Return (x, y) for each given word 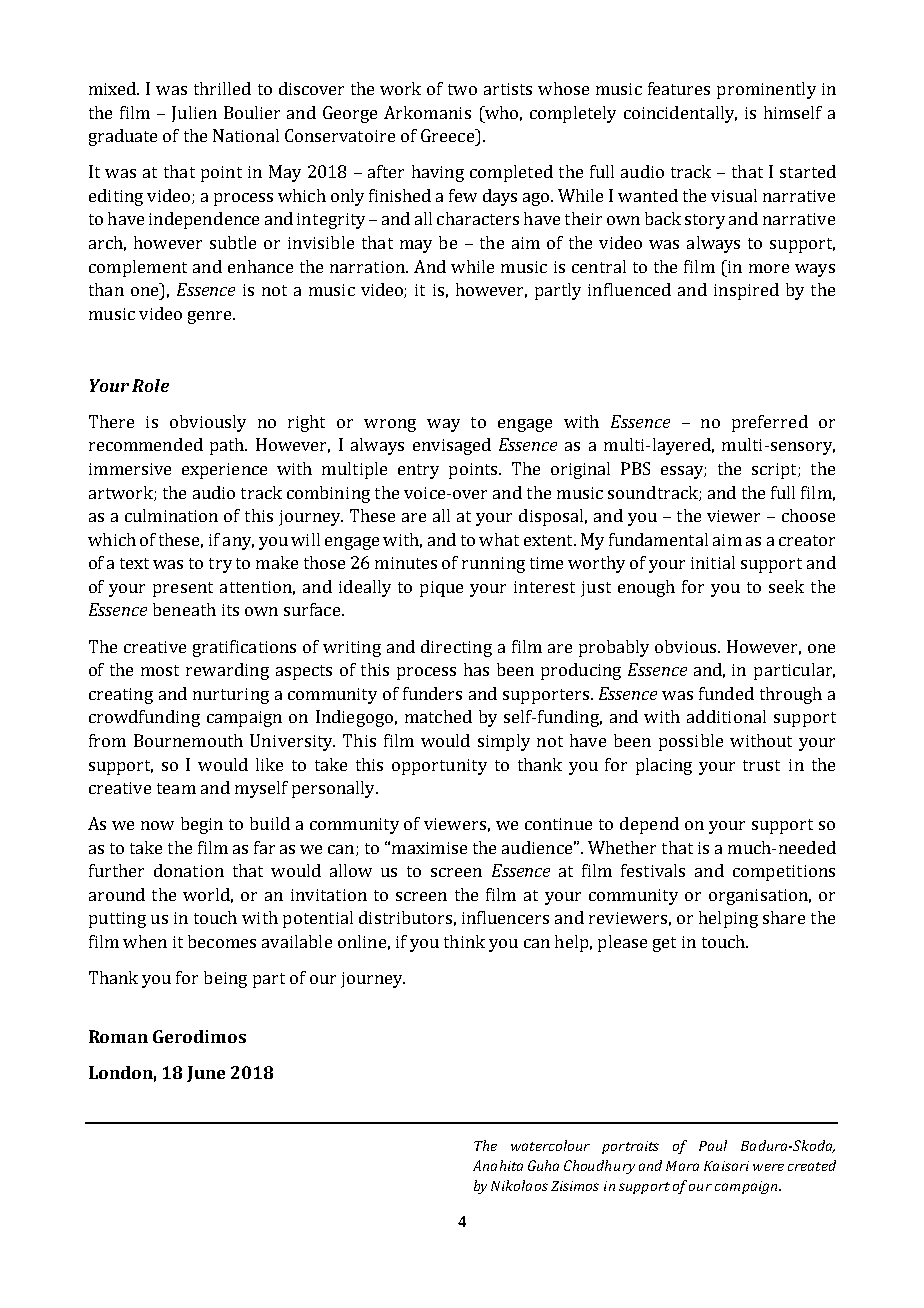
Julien (194, 114)
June (206, 1074)
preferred (770, 423)
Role (150, 385)
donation (189, 870)
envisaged (452, 446)
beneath (184, 609)
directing (456, 648)
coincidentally (680, 114)
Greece (448, 135)
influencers (505, 917)
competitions (784, 873)
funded (726, 693)
